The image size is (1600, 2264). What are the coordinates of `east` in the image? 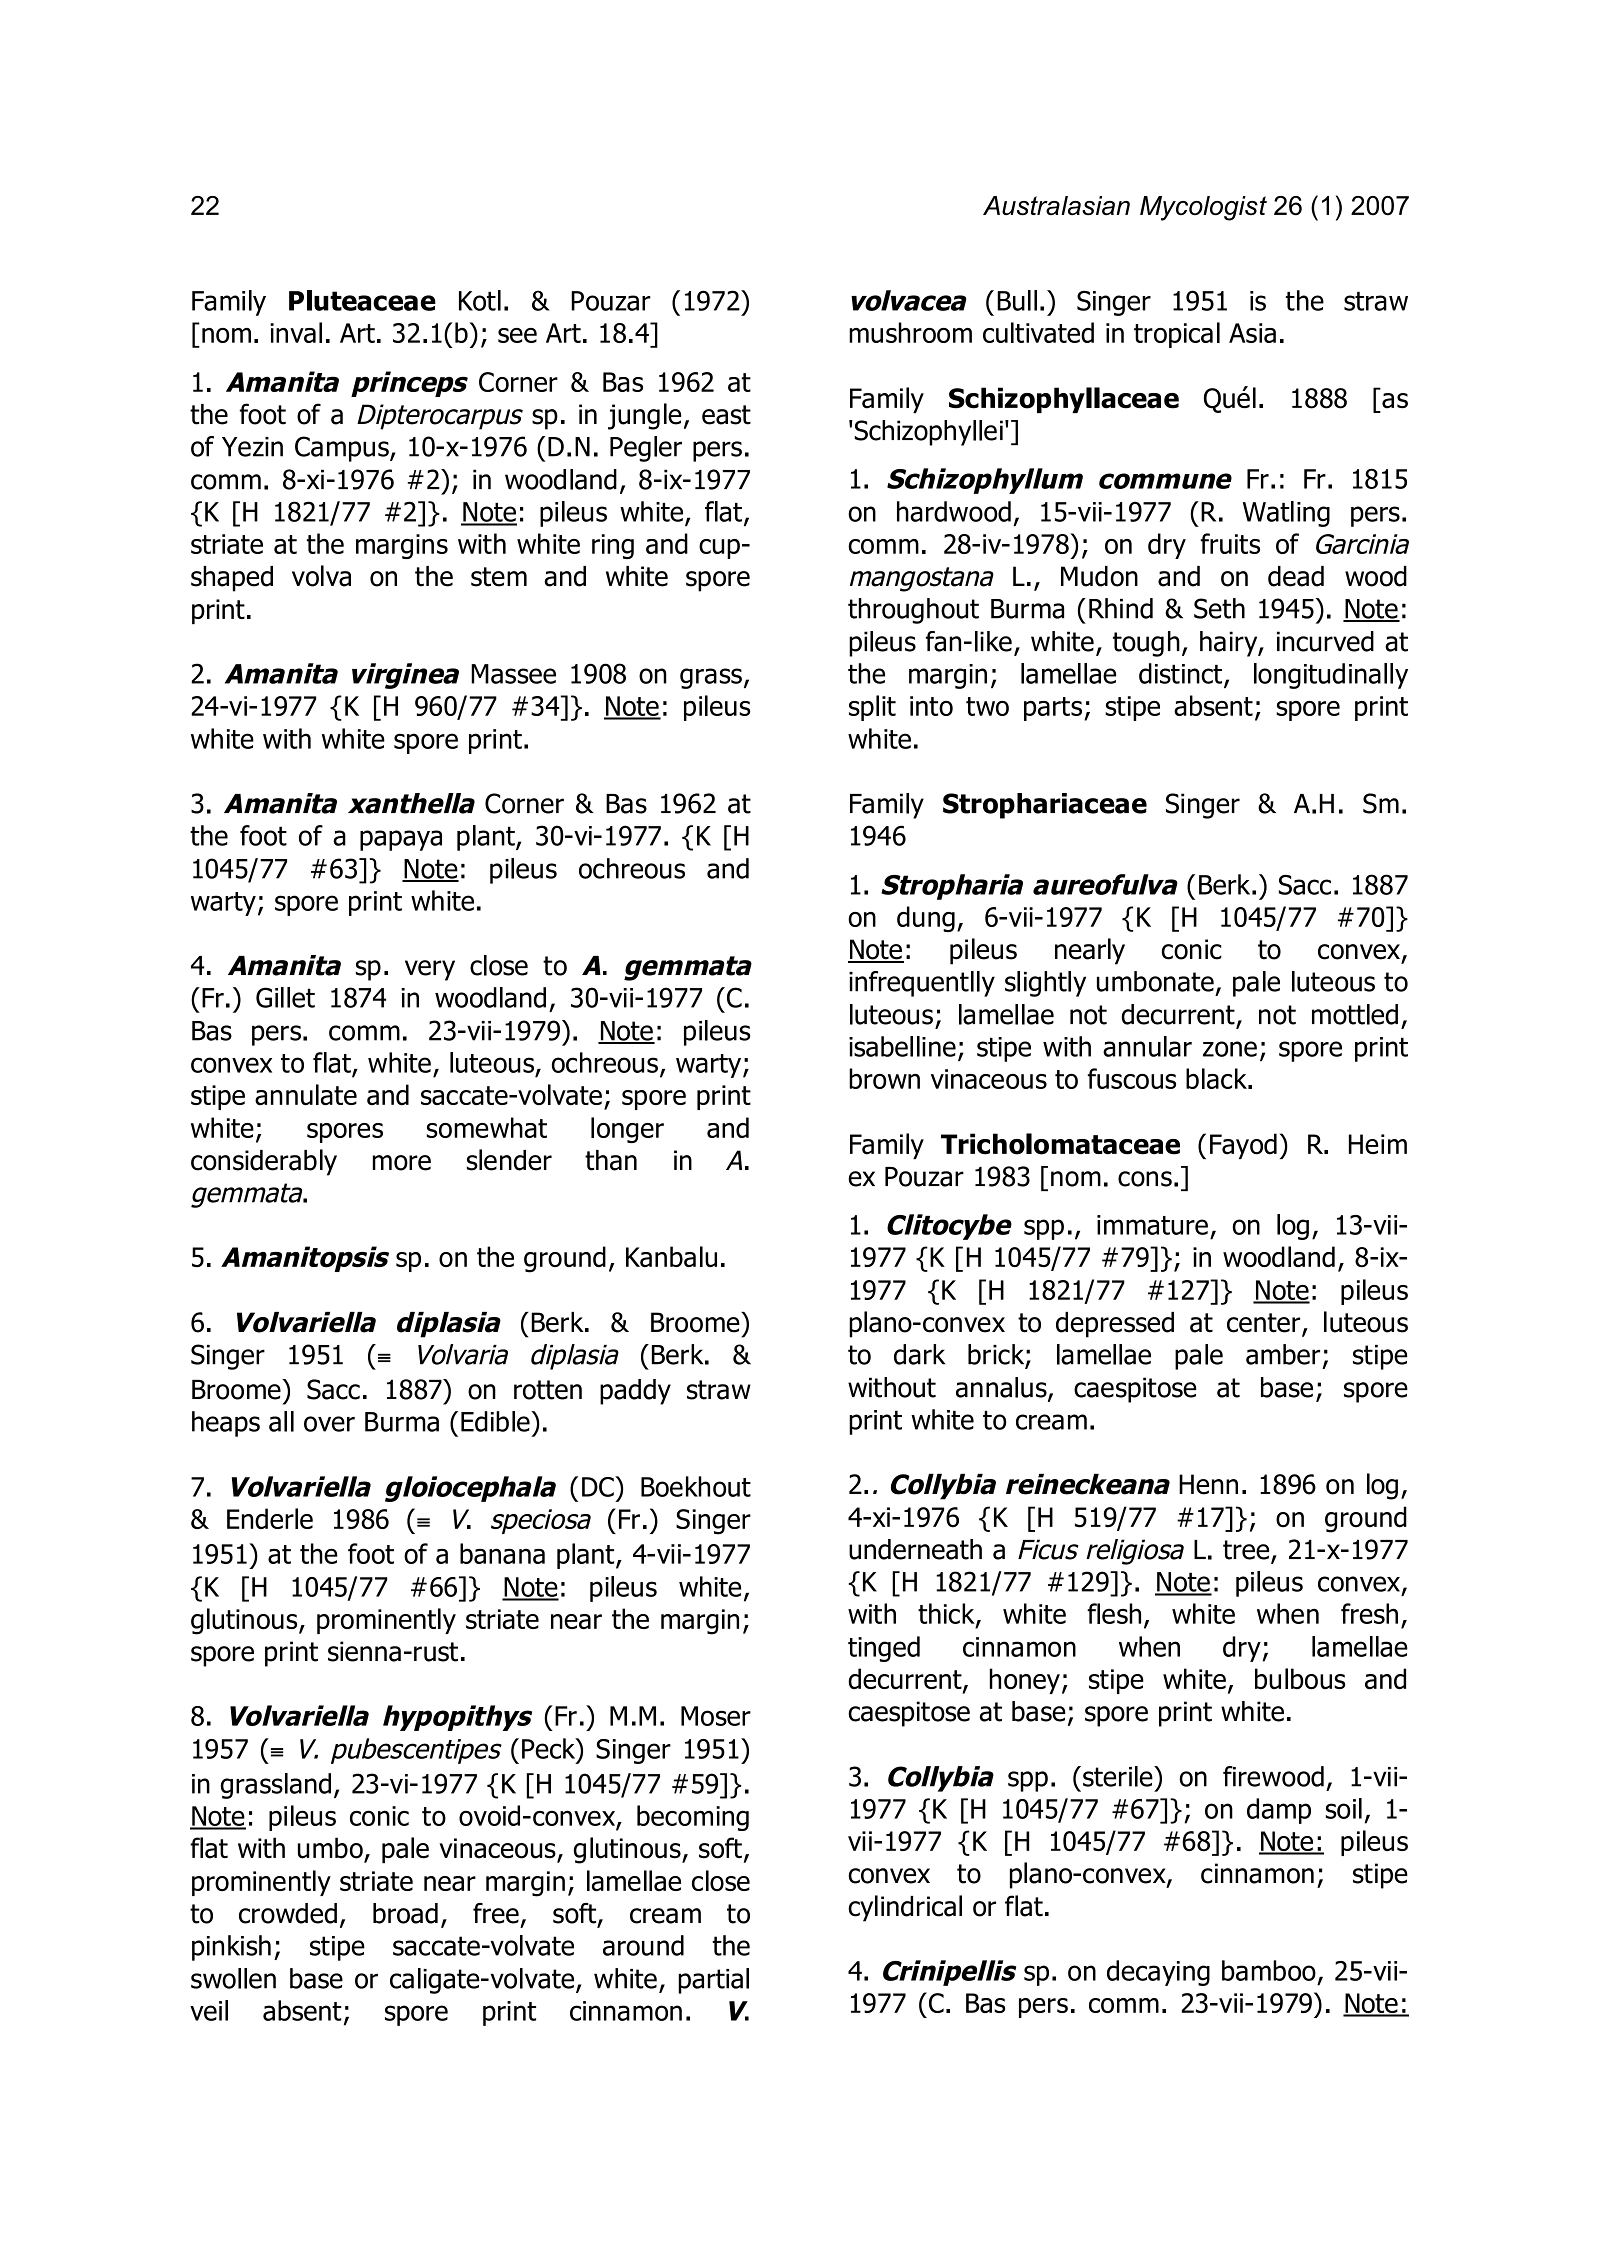 It's located at (726, 415).
